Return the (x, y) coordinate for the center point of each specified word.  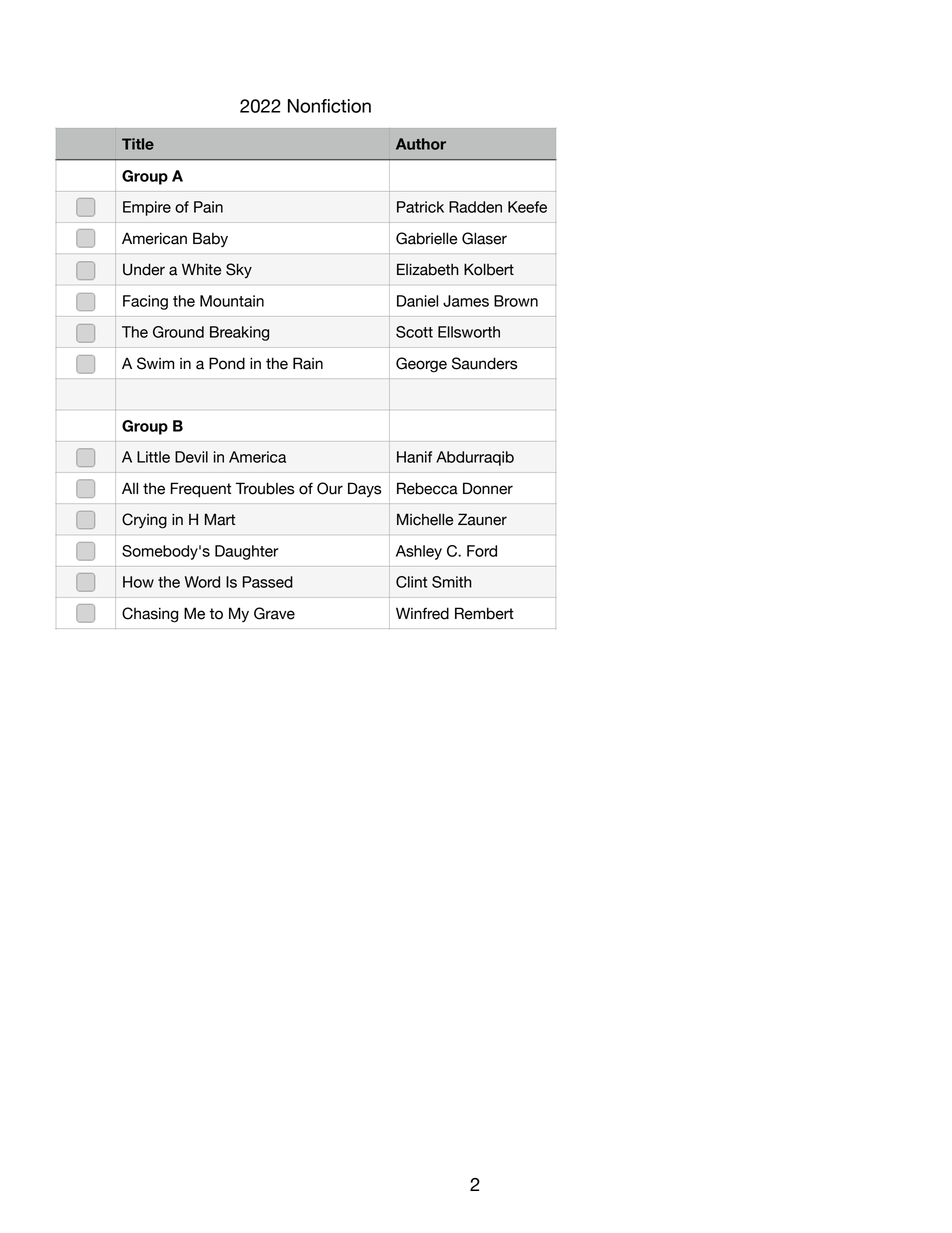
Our (330, 488)
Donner (488, 488)
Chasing (150, 615)
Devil (191, 457)
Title (138, 144)
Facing (145, 302)
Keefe (527, 207)
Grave (274, 613)
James (466, 301)
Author (421, 144)
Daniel (417, 301)
